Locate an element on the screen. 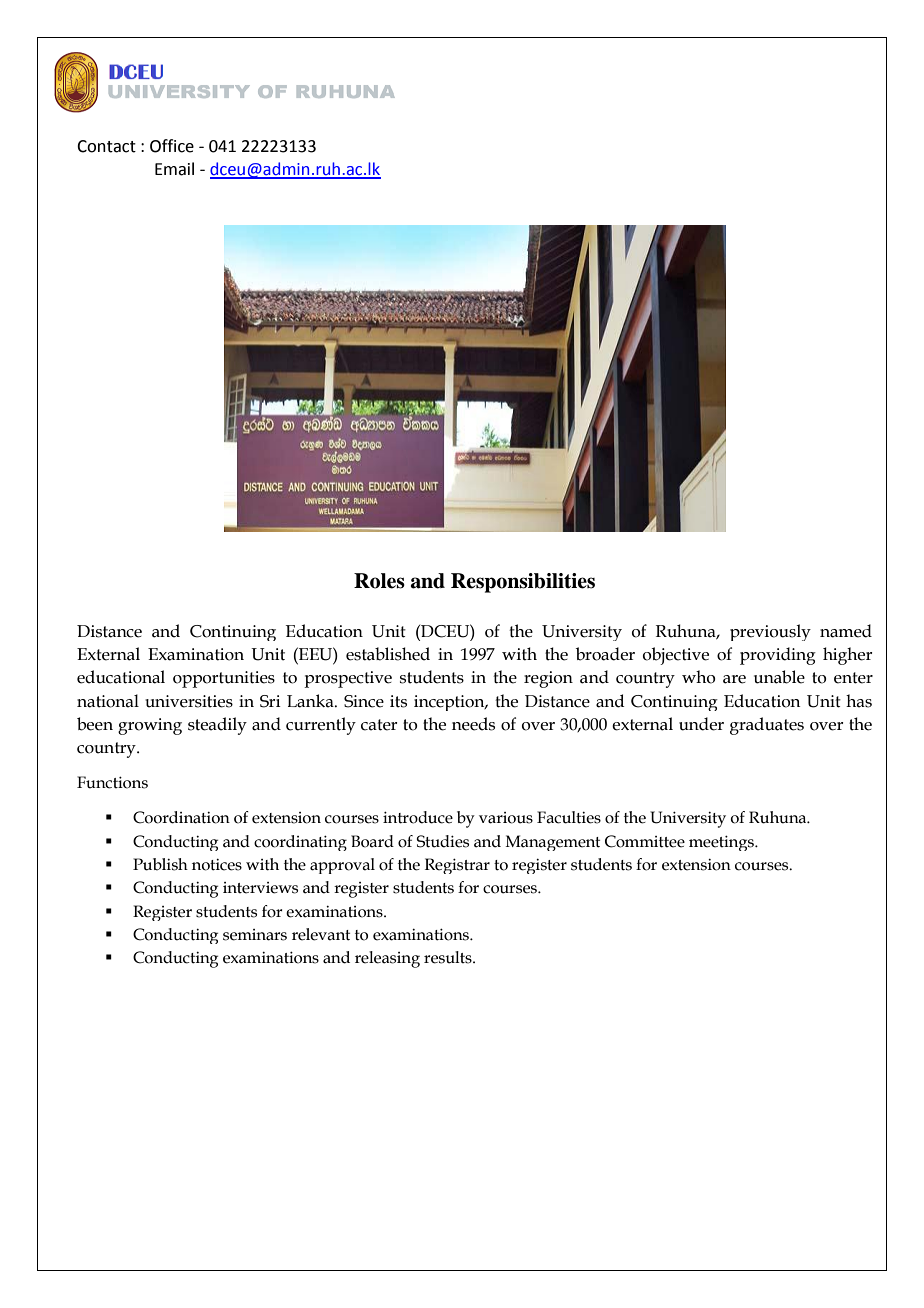  seminars is located at coordinates (255, 935).
